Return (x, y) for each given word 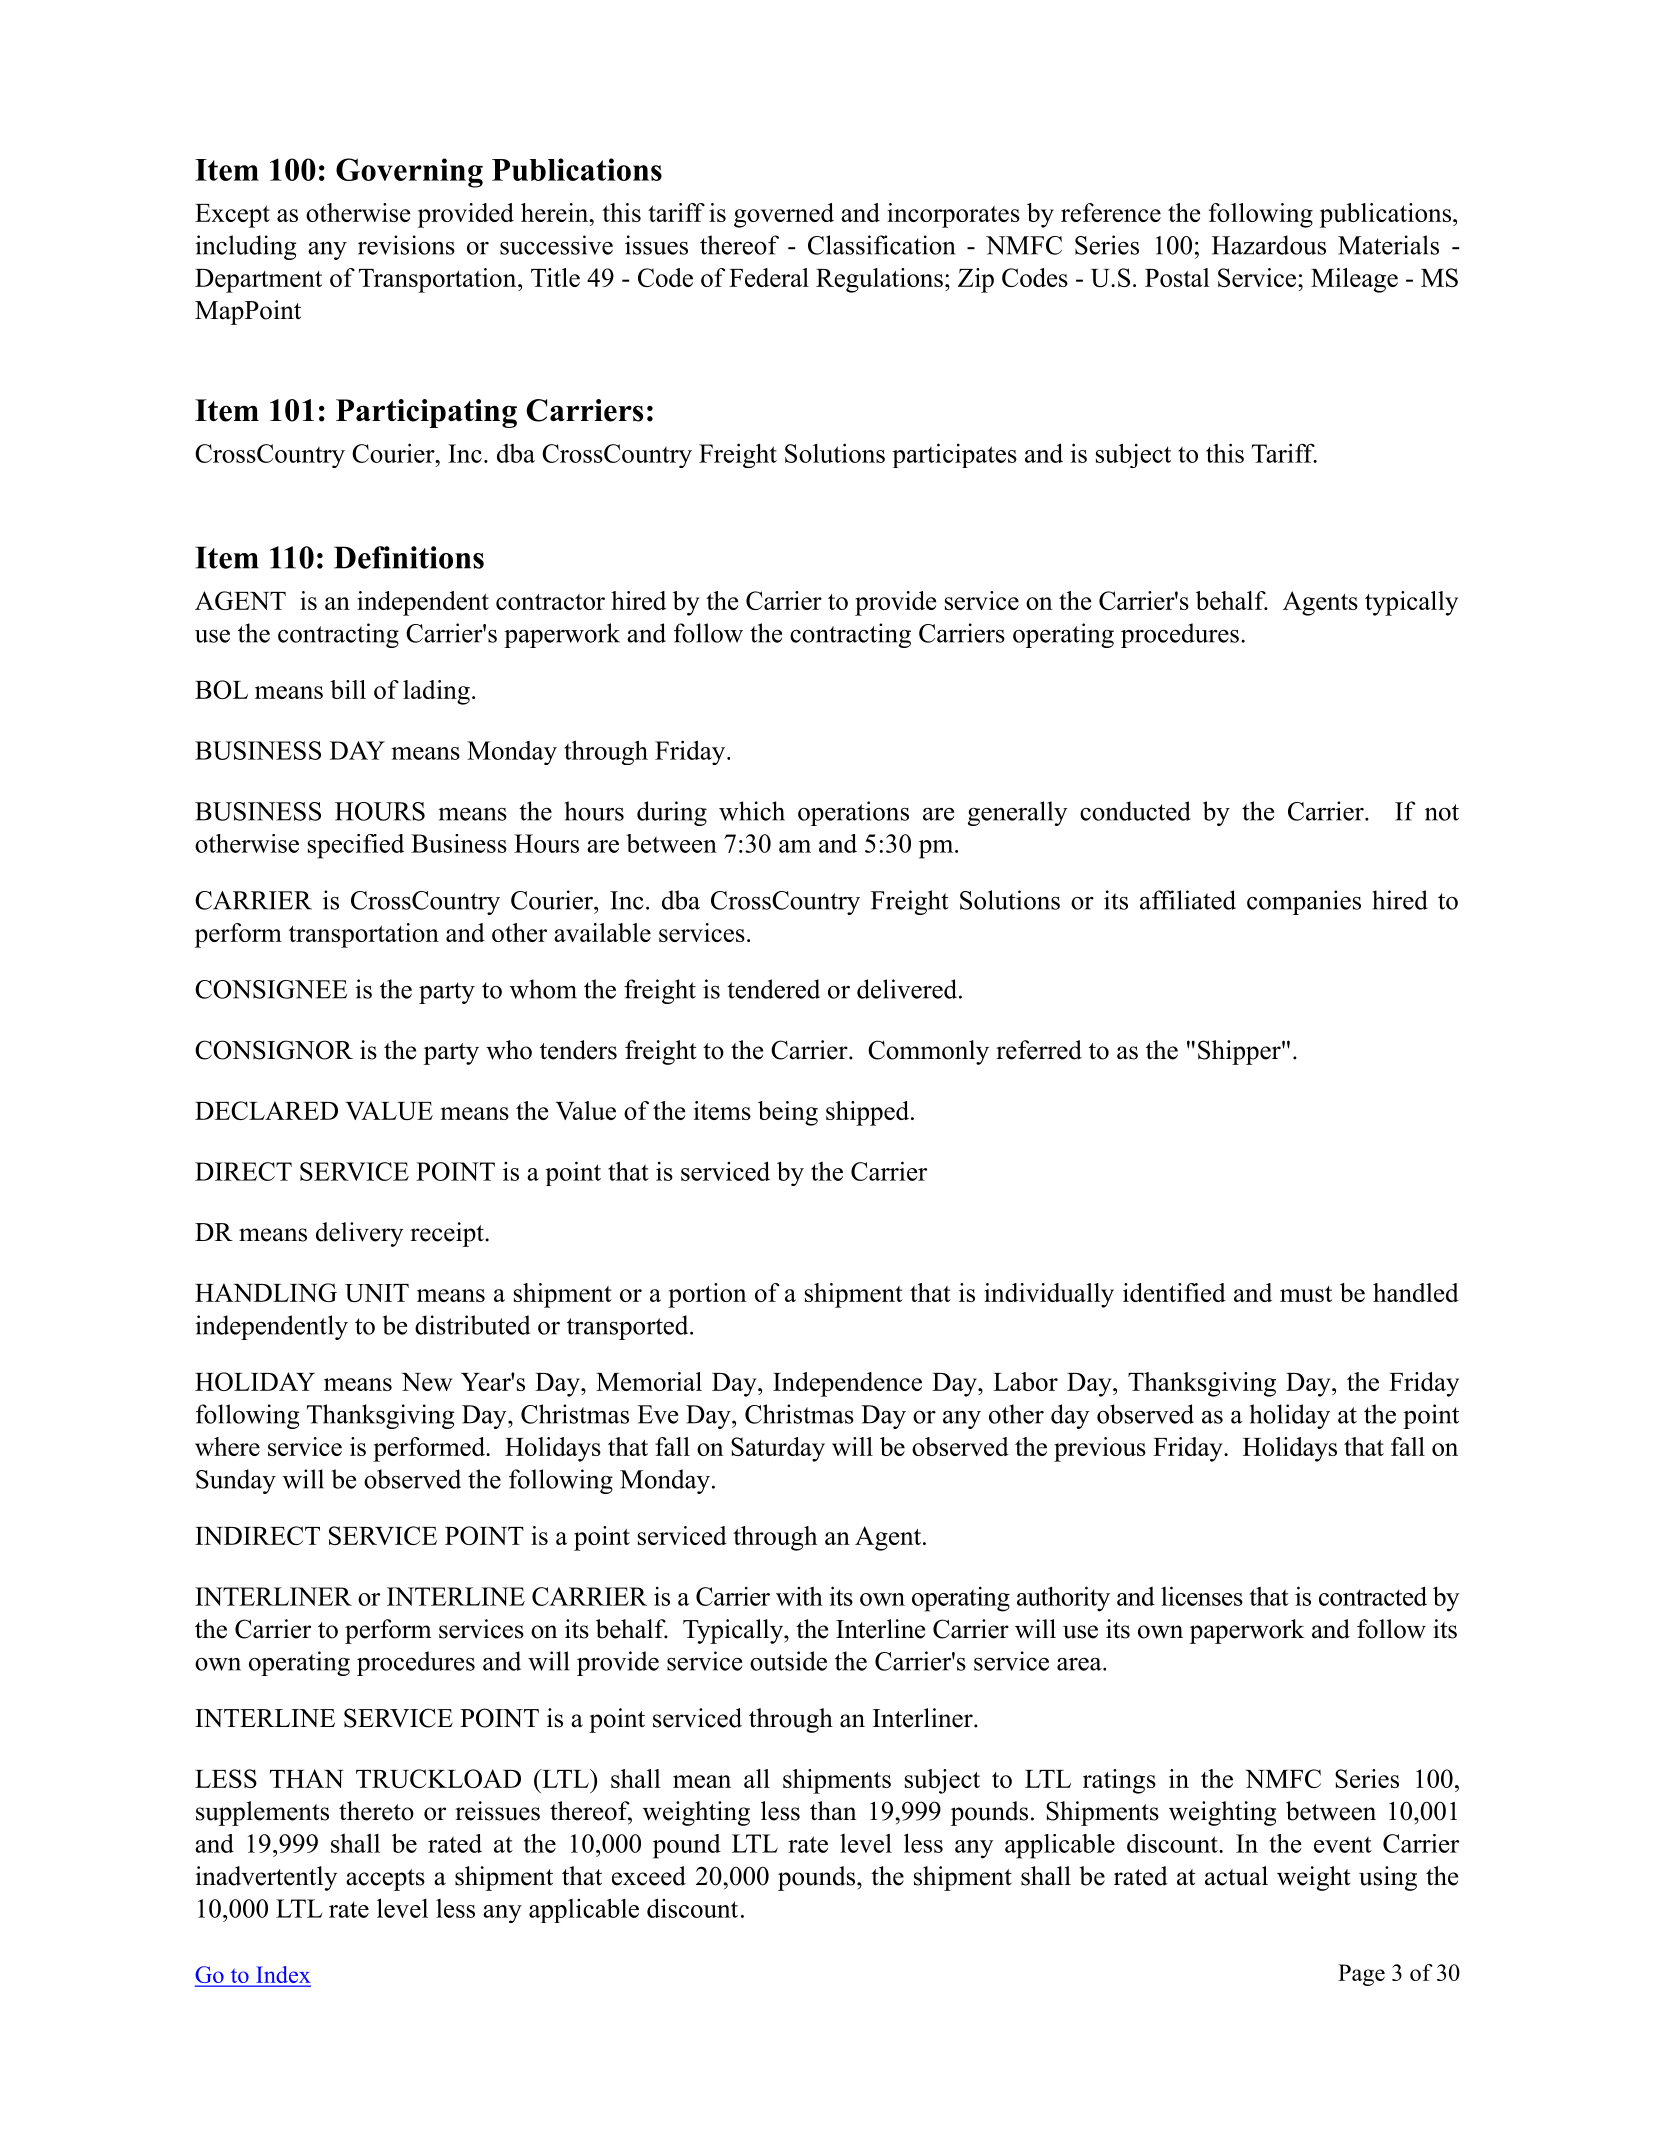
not (1442, 812)
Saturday (778, 1449)
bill (348, 689)
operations (853, 813)
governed (784, 215)
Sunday (236, 1481)
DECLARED (266, 1110)
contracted (1373, 1596)
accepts (385, 1880)
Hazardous (1269, 245)
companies (1304, 902)
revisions (406, 245)
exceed (649, 1876)
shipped (869, 1113)
